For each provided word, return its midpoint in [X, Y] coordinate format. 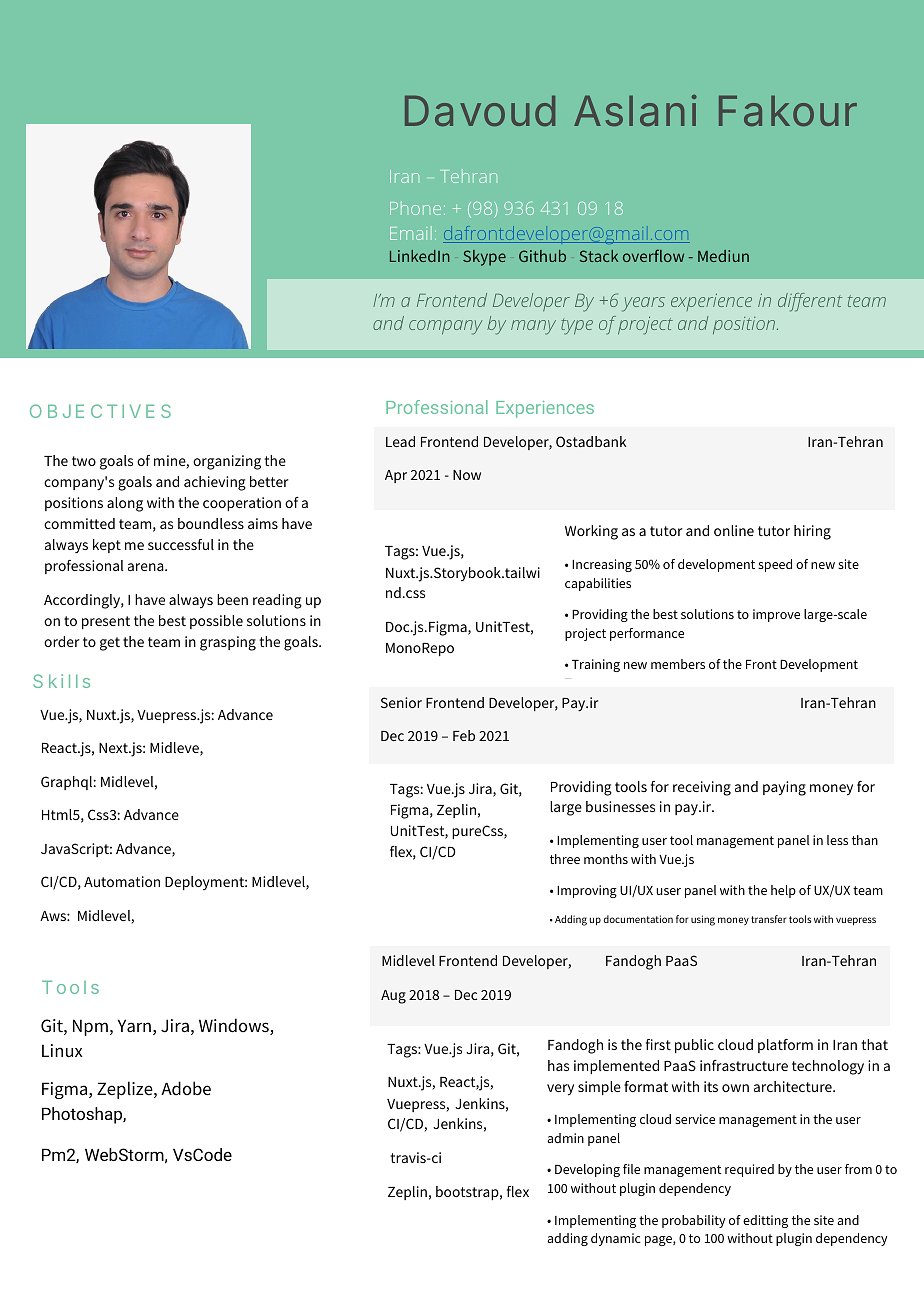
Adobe [186, 1088]
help [783, 891]
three [565, 859]
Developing [587, 1170]
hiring [812, 532]
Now [467, 475]
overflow [653, 255]
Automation [122, 881]
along [125, 504]
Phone [415, 208]
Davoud [480, 110]
